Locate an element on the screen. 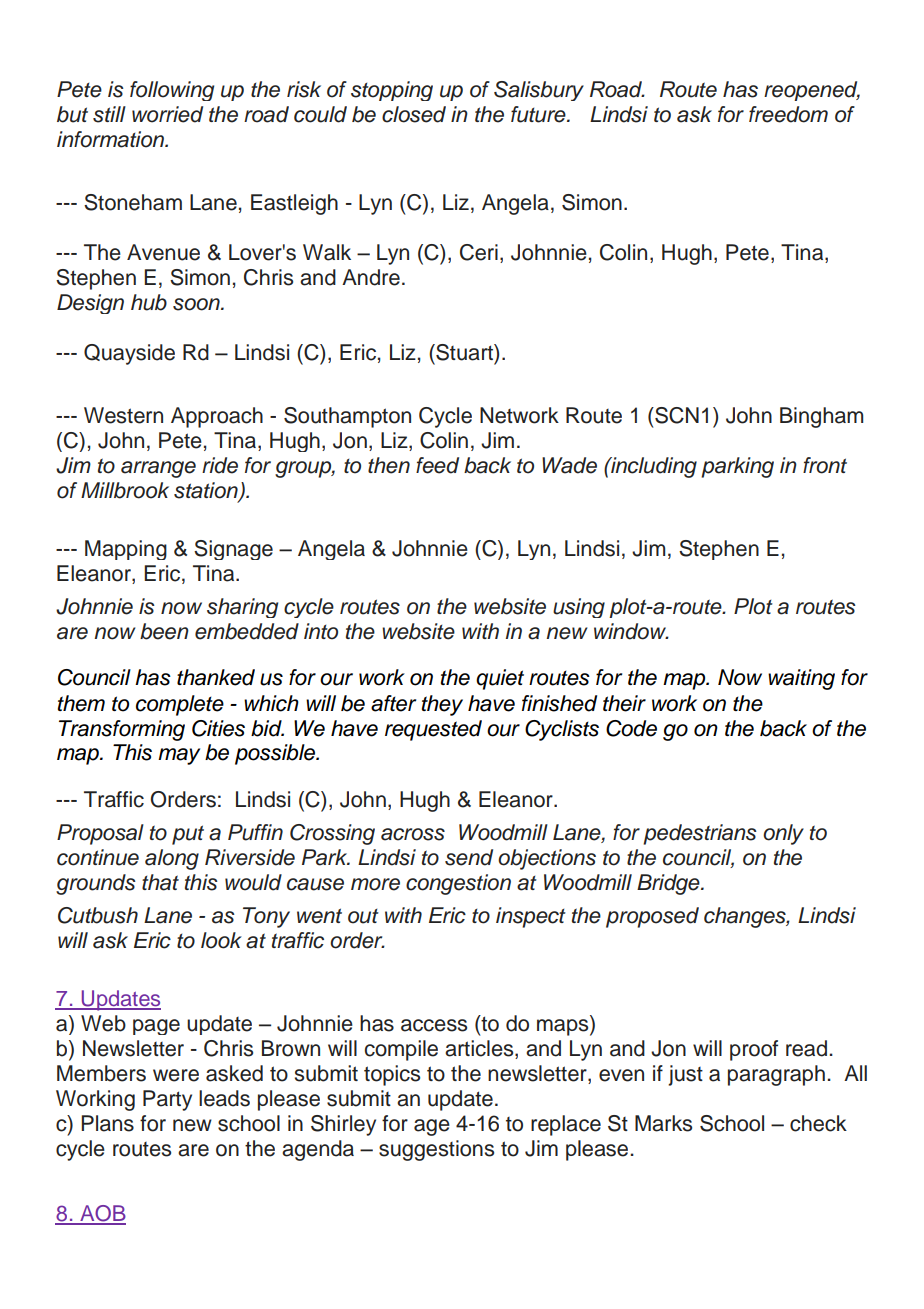  closed is located at coordinates (414, 114).
